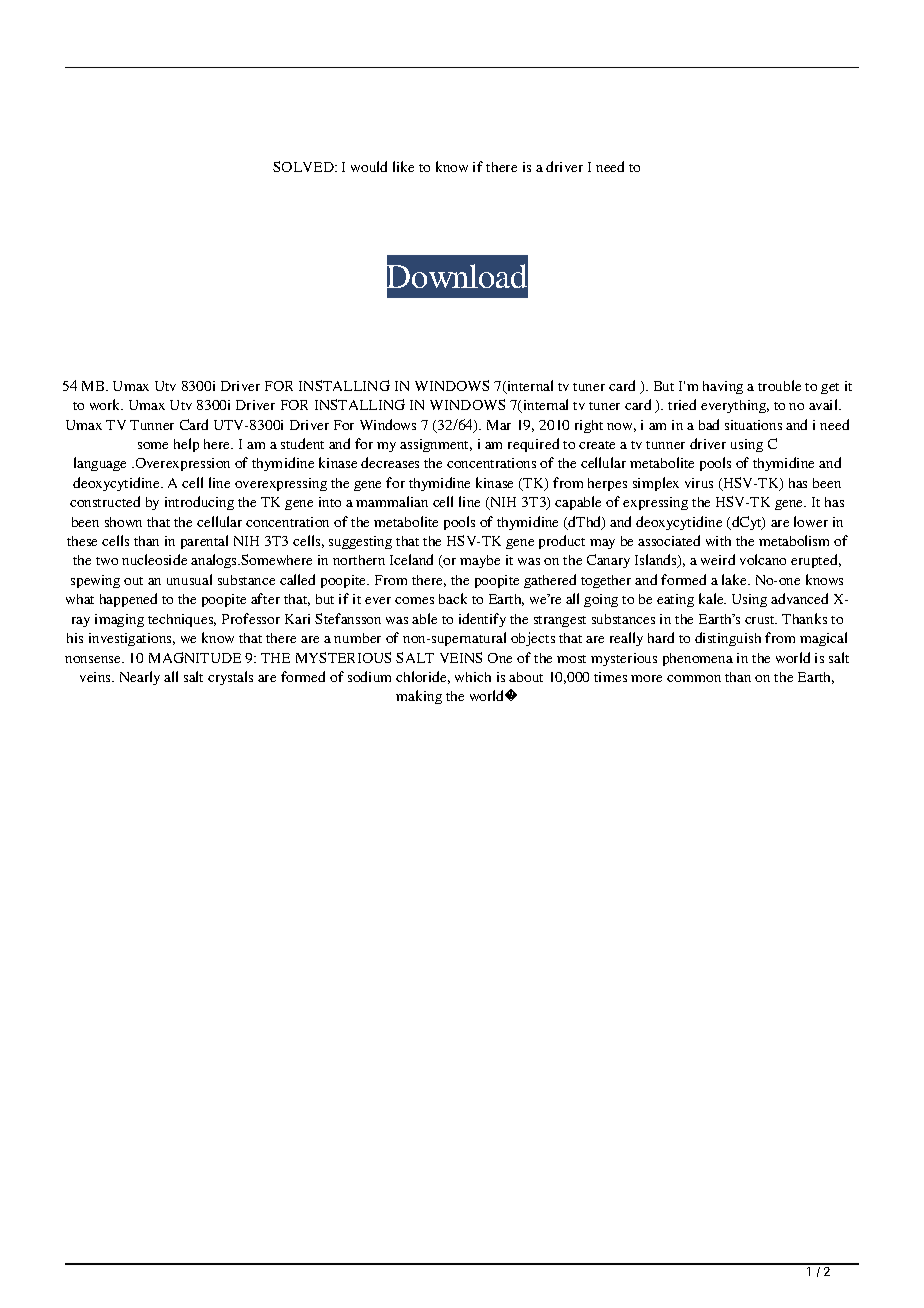 This document has height=1308, width=924. I want to click on like, so click(403, 166).
